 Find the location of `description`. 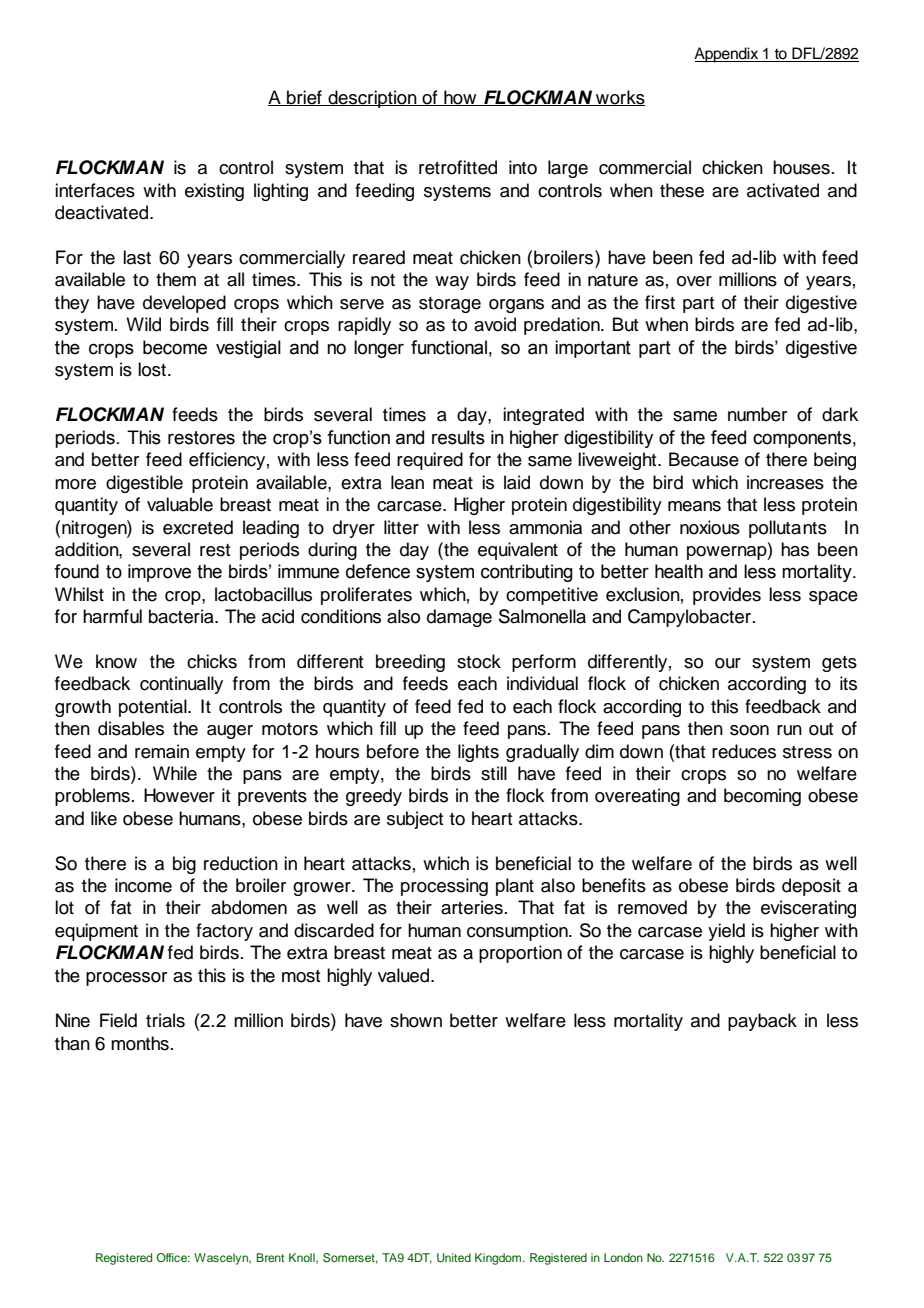

description is located at coordinates (372, 99).
